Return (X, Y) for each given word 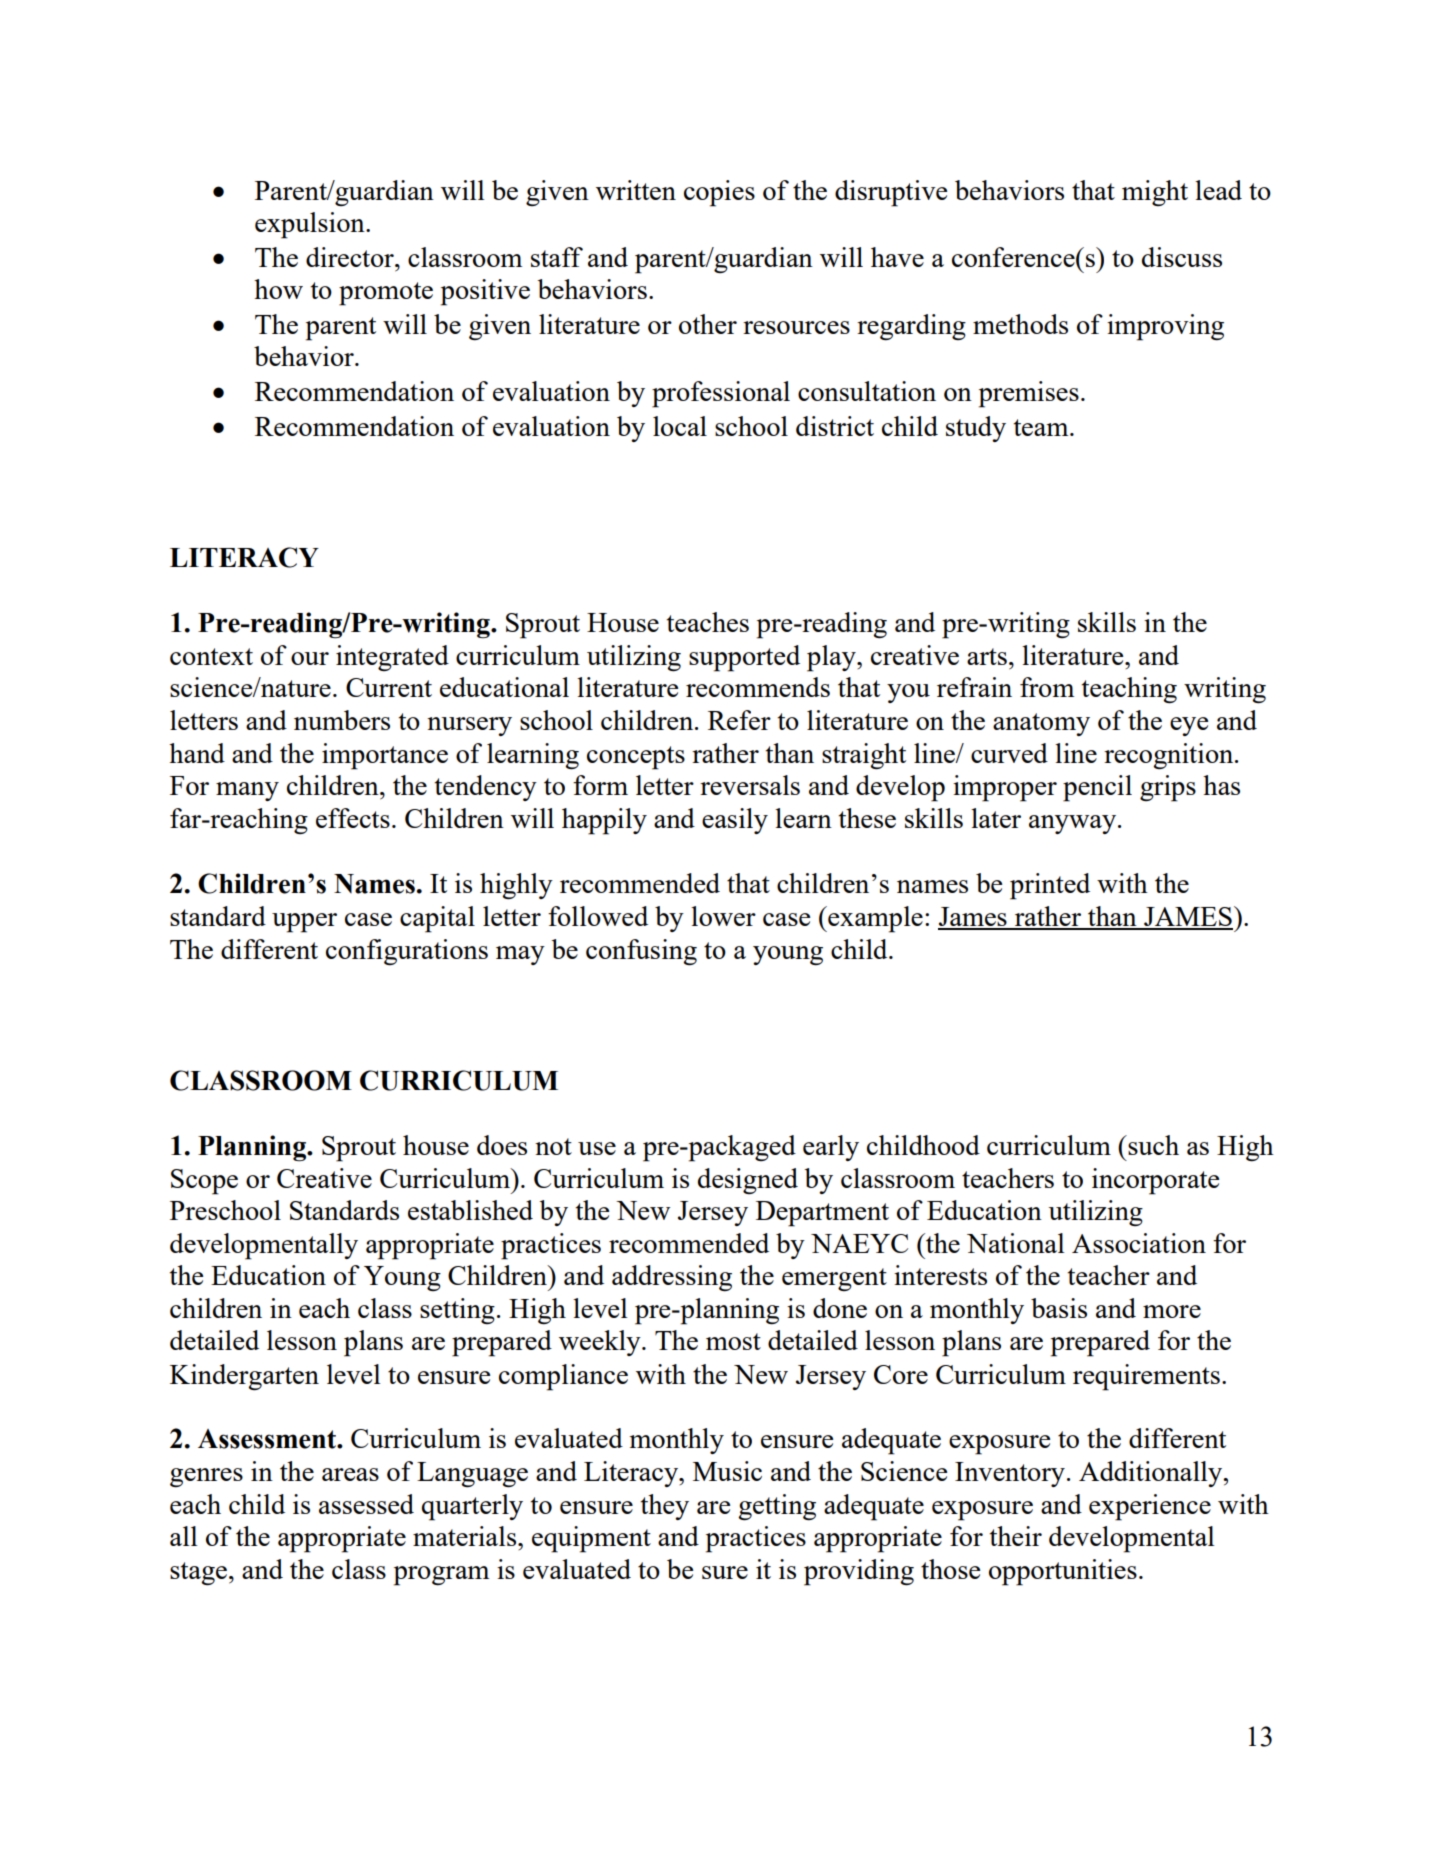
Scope (204, 1182)
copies (719, 193)
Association (1139, 1243)
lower (723, 916)
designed (748, 1181)
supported (744, 658)
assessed (366, 1504)
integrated (392, 658)
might (1155, 193)
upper (304, 923)
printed (1050, 886)
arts (987, 656)
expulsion (311, 225)
